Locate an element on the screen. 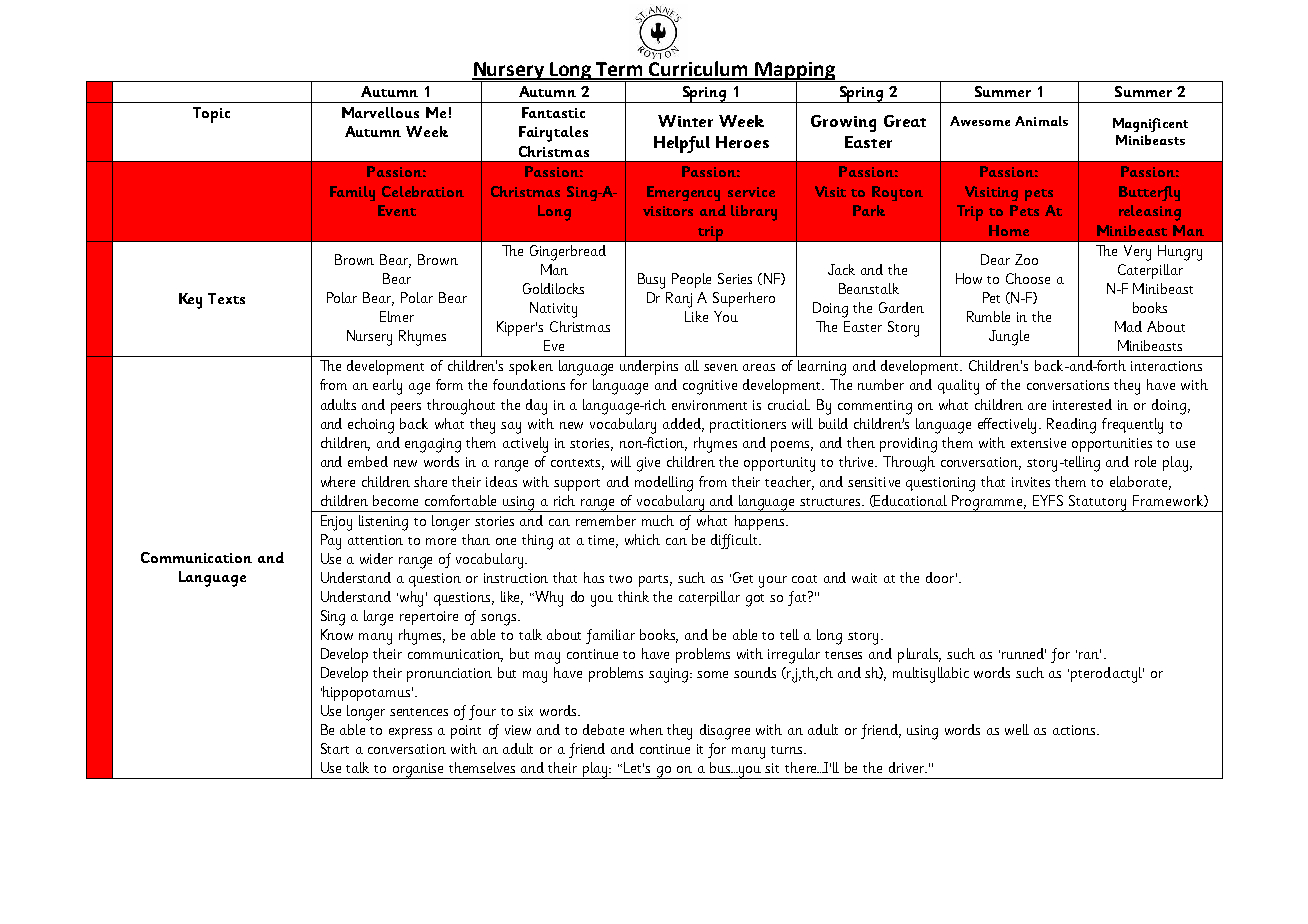 This screenshot has width=1308, height=924. Animals is located at coordinates (1041, 121).
